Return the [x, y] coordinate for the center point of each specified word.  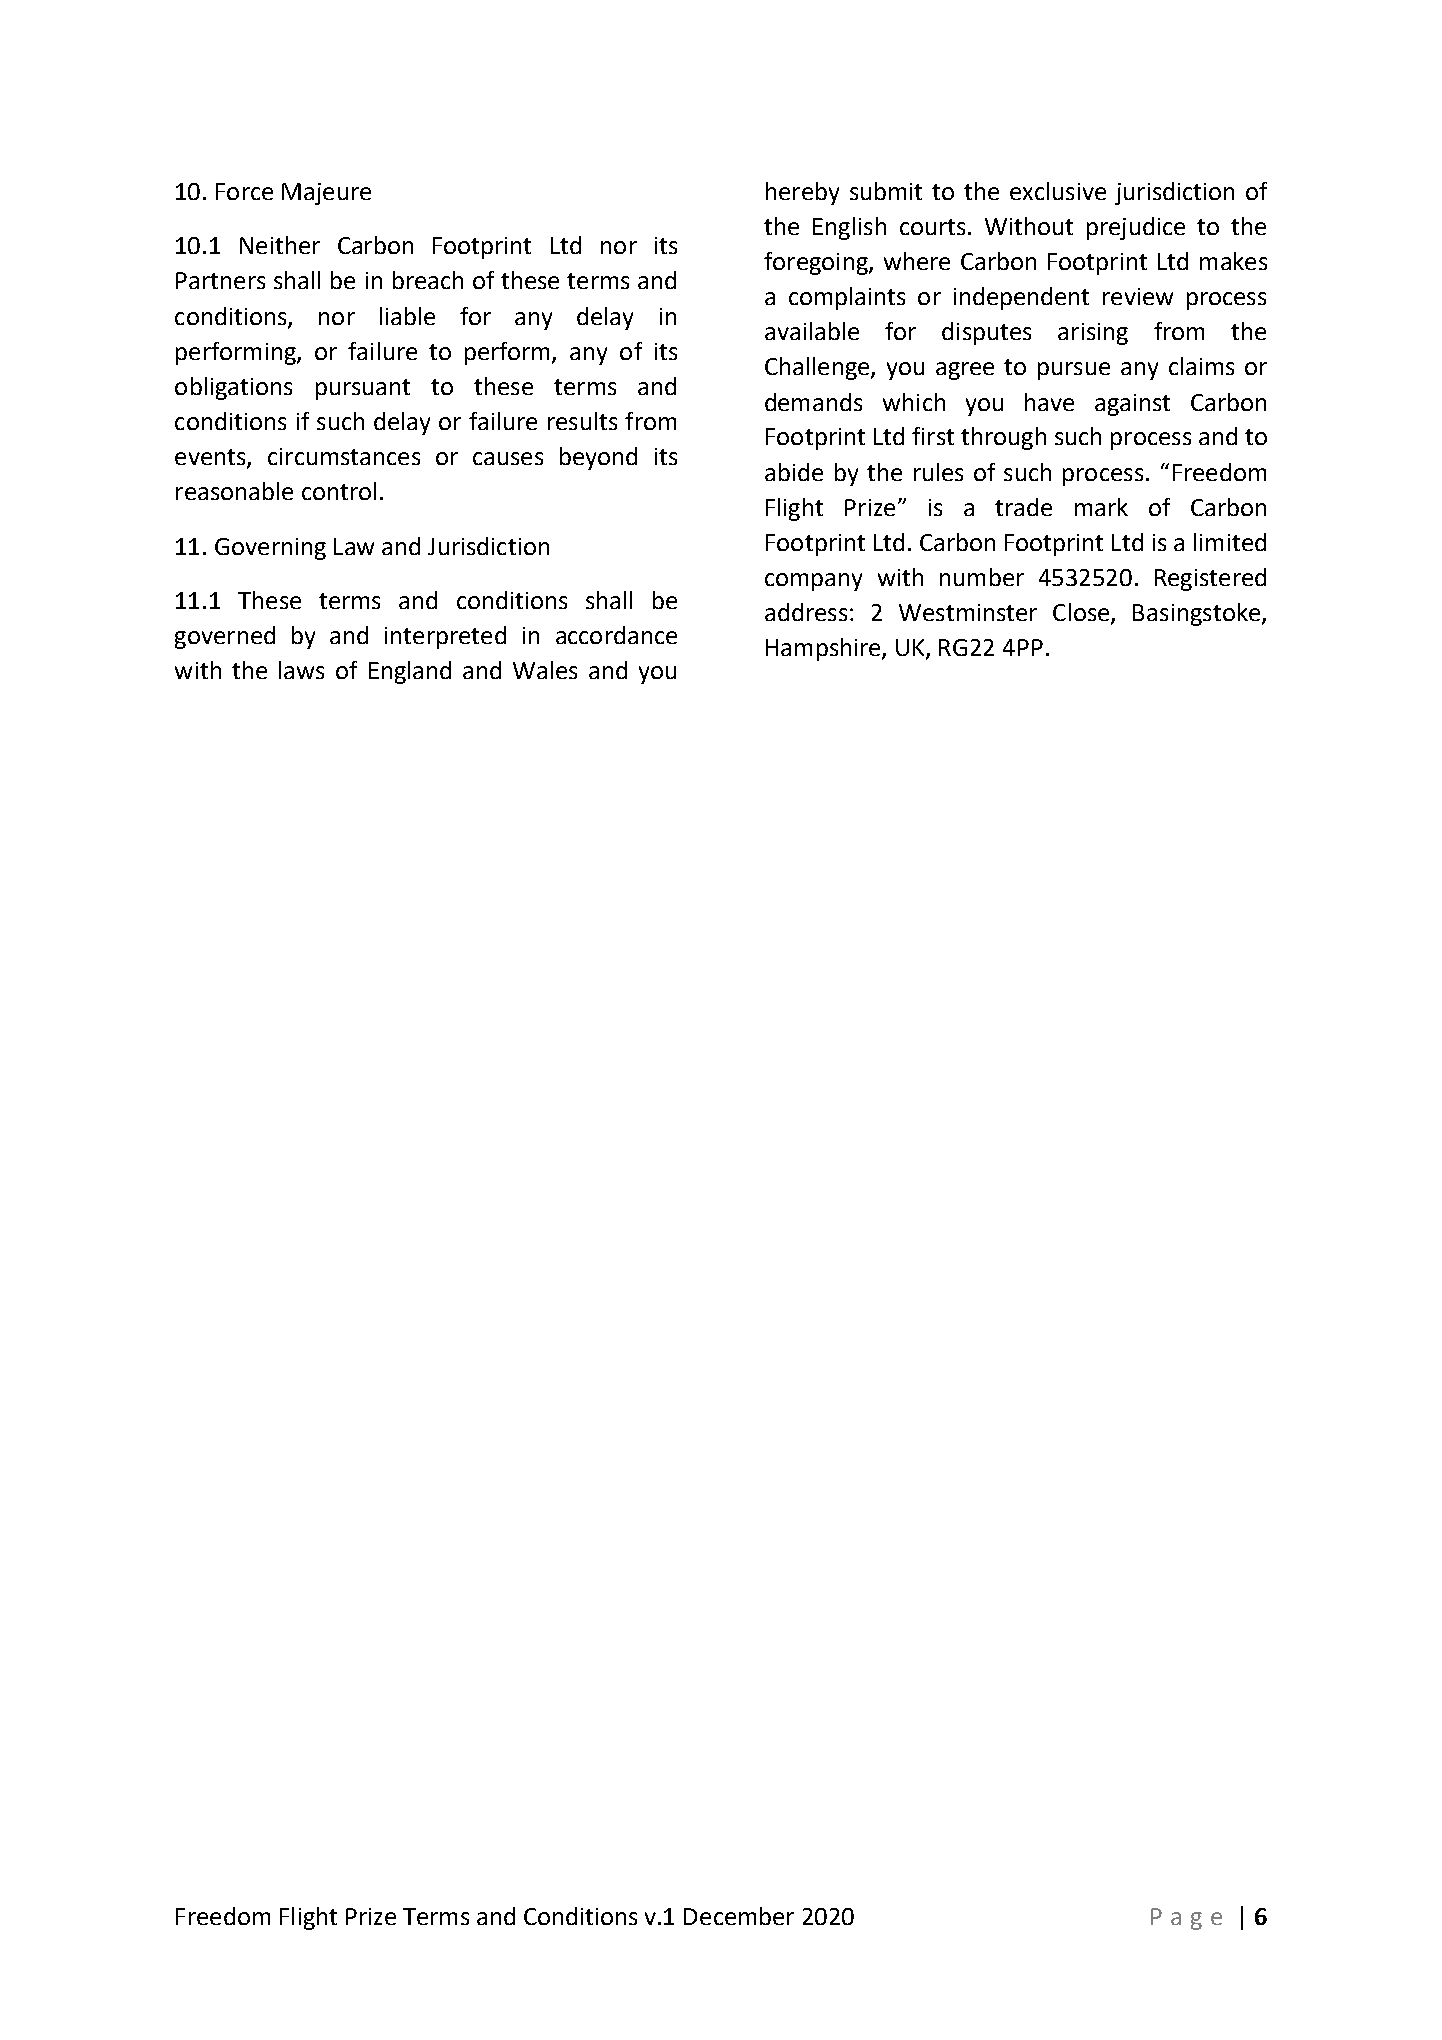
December [739, 1916]
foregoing [817, 263]
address [806, 612]
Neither [280, 245]
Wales [545, 670]
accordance [616, 635]
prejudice [1136, 228]
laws [301, 670]
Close [1082, 613]
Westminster [968, 612]
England [410, 672]
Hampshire [824, 649]
